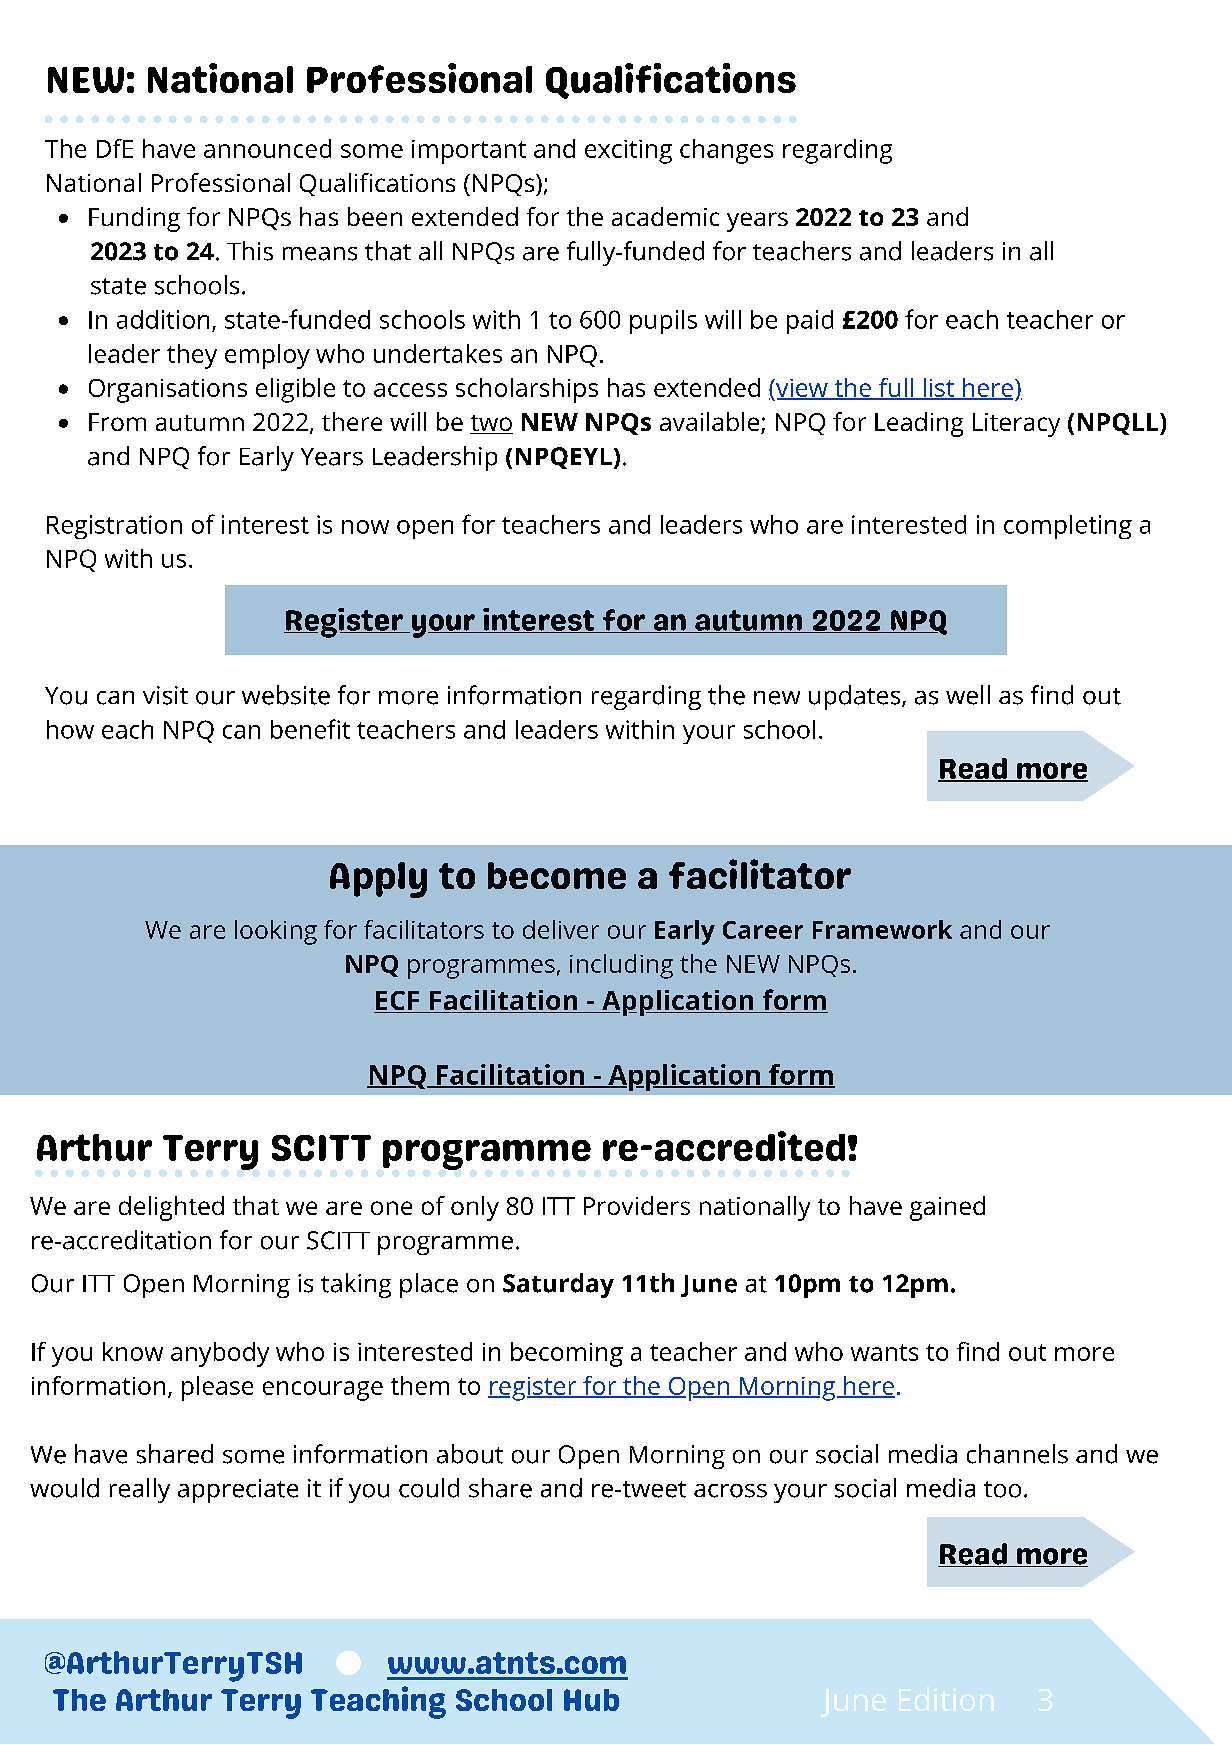 The image size is (1232, 1745). What do you see at coordinates (134, 219) in the image?
I see `Funding` at bounding box center [134, 219].
